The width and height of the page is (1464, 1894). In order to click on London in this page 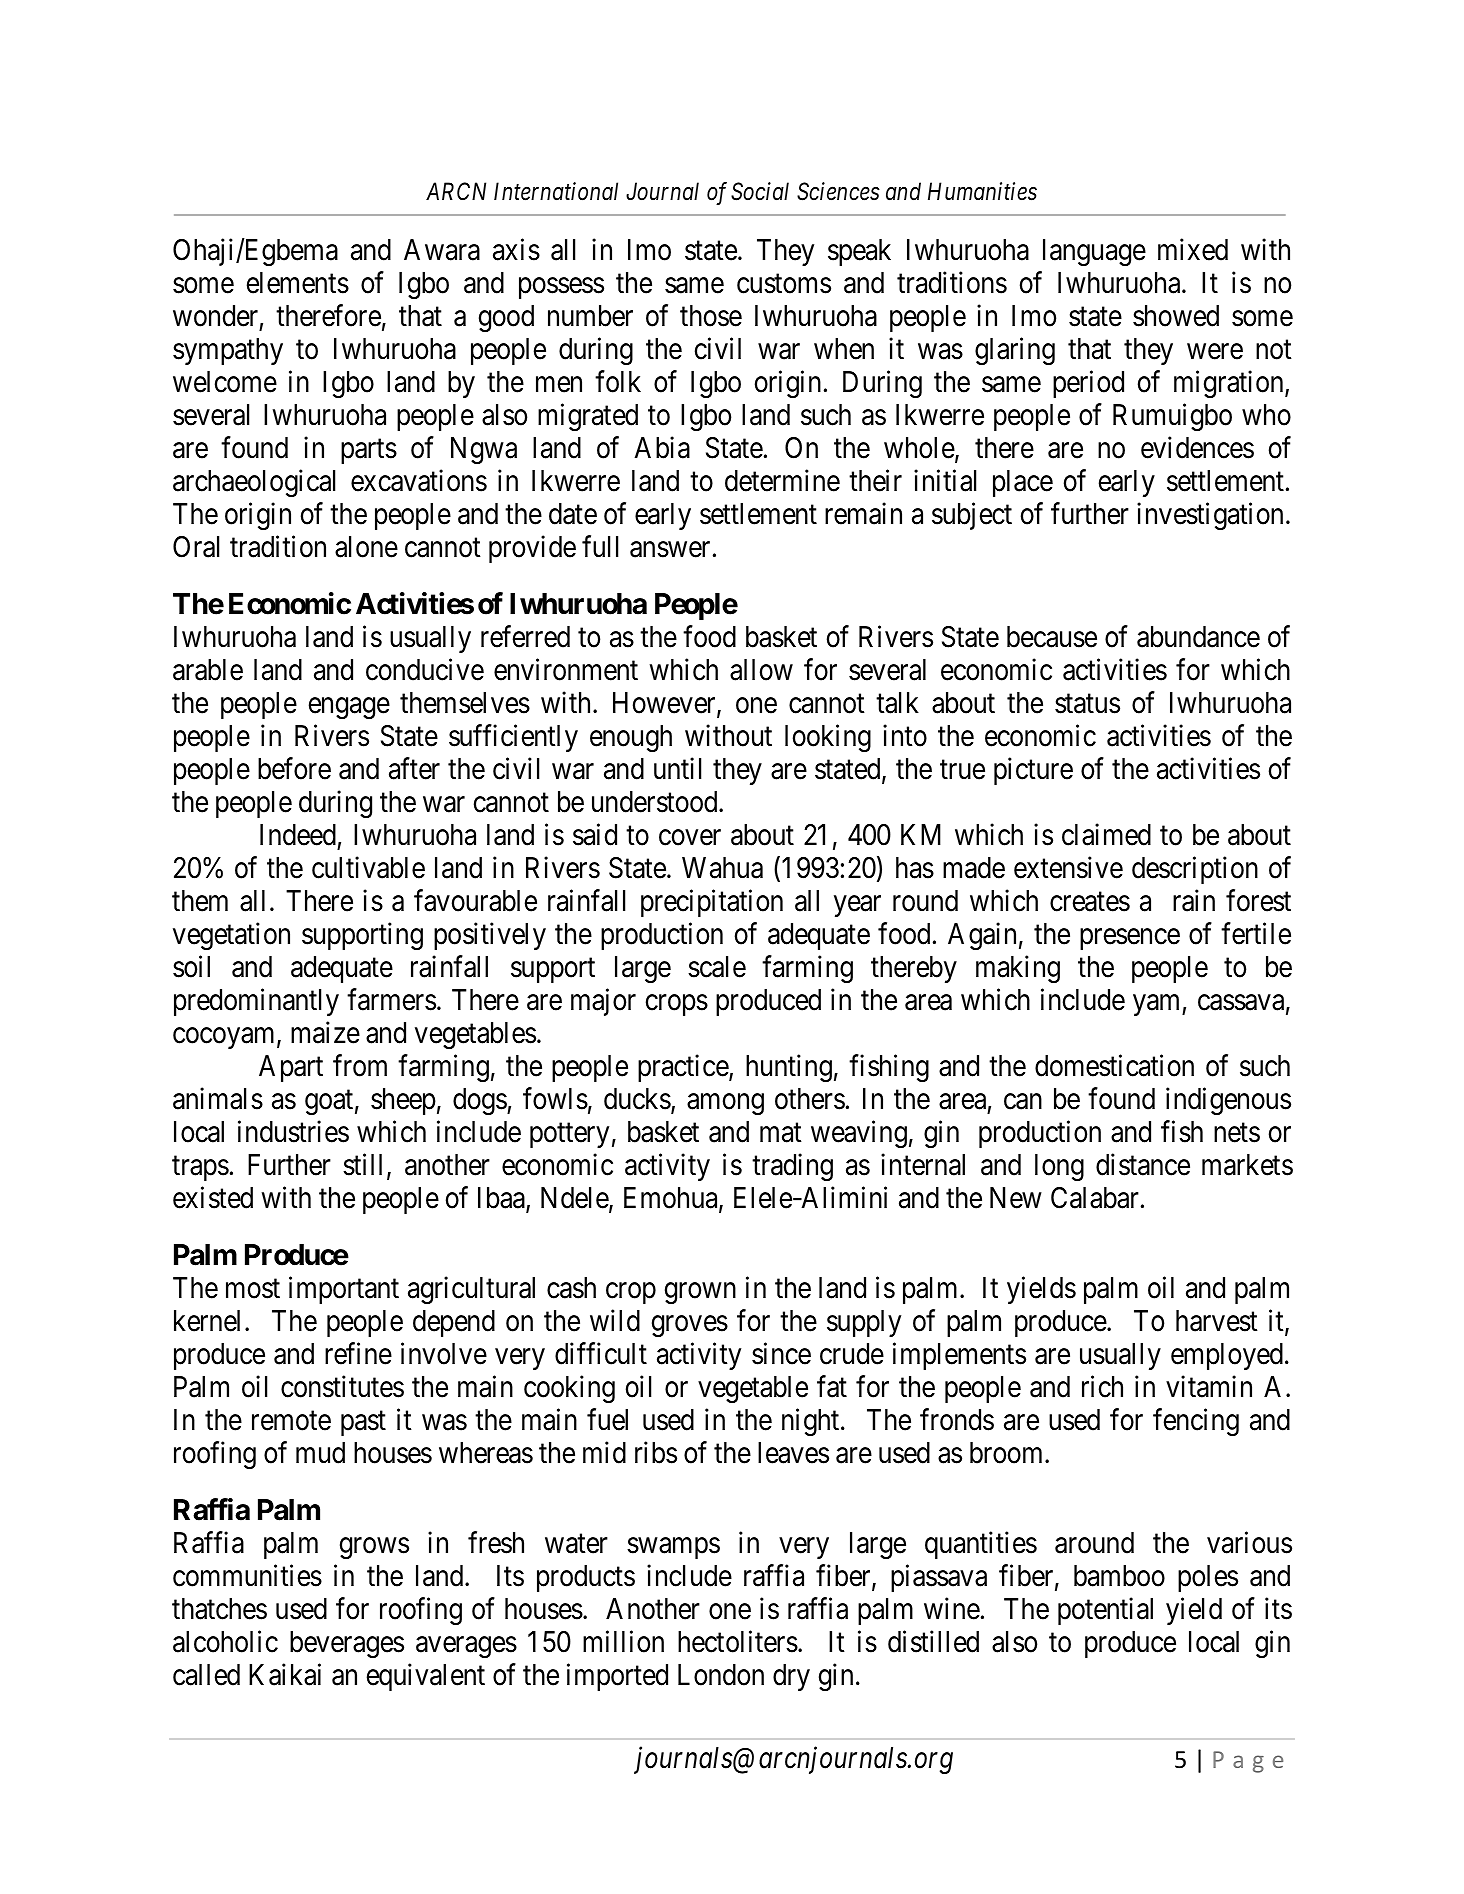, I will do `click(721, 1675)`.
